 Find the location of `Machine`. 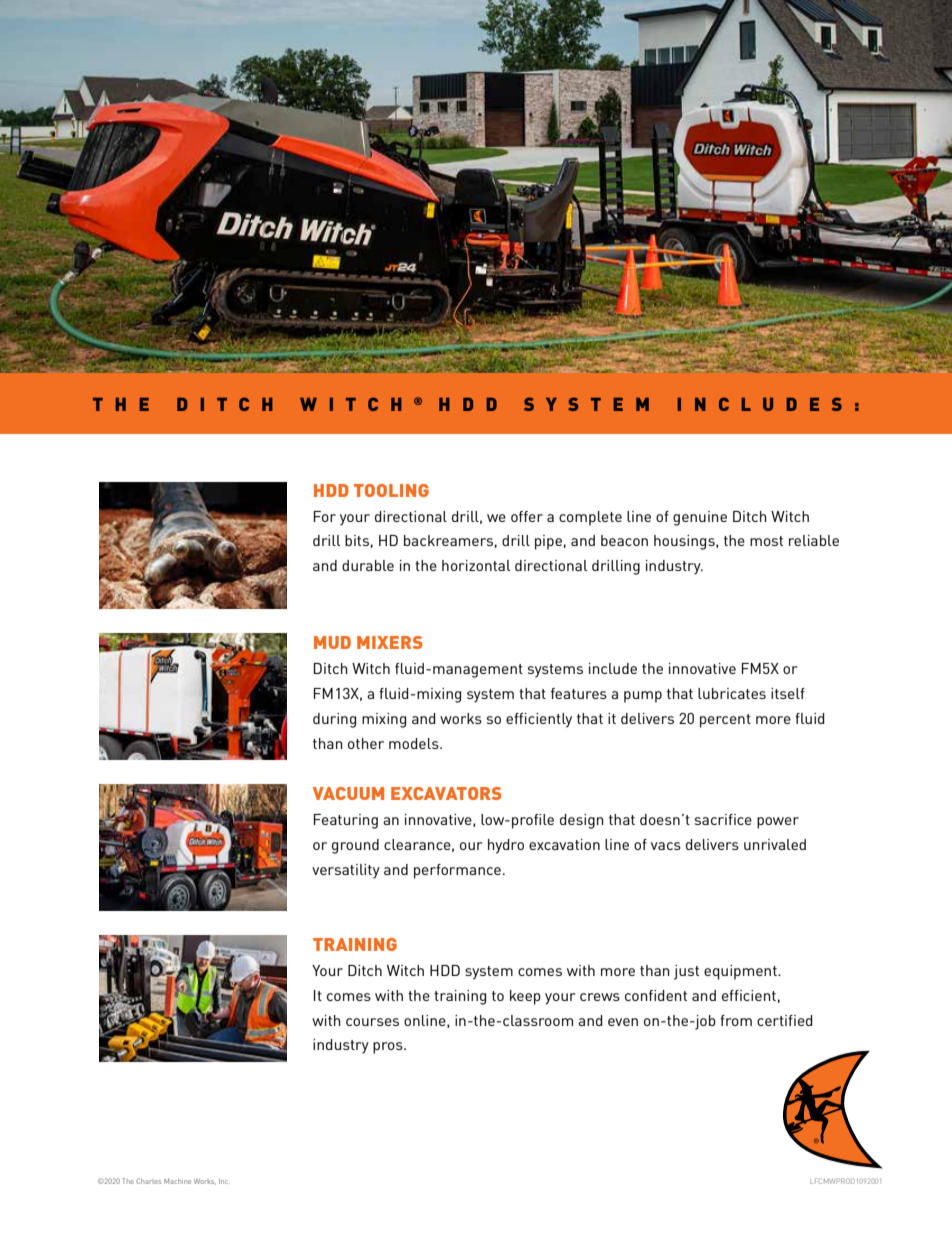

Machine is located at coordinates (177, 1181).
